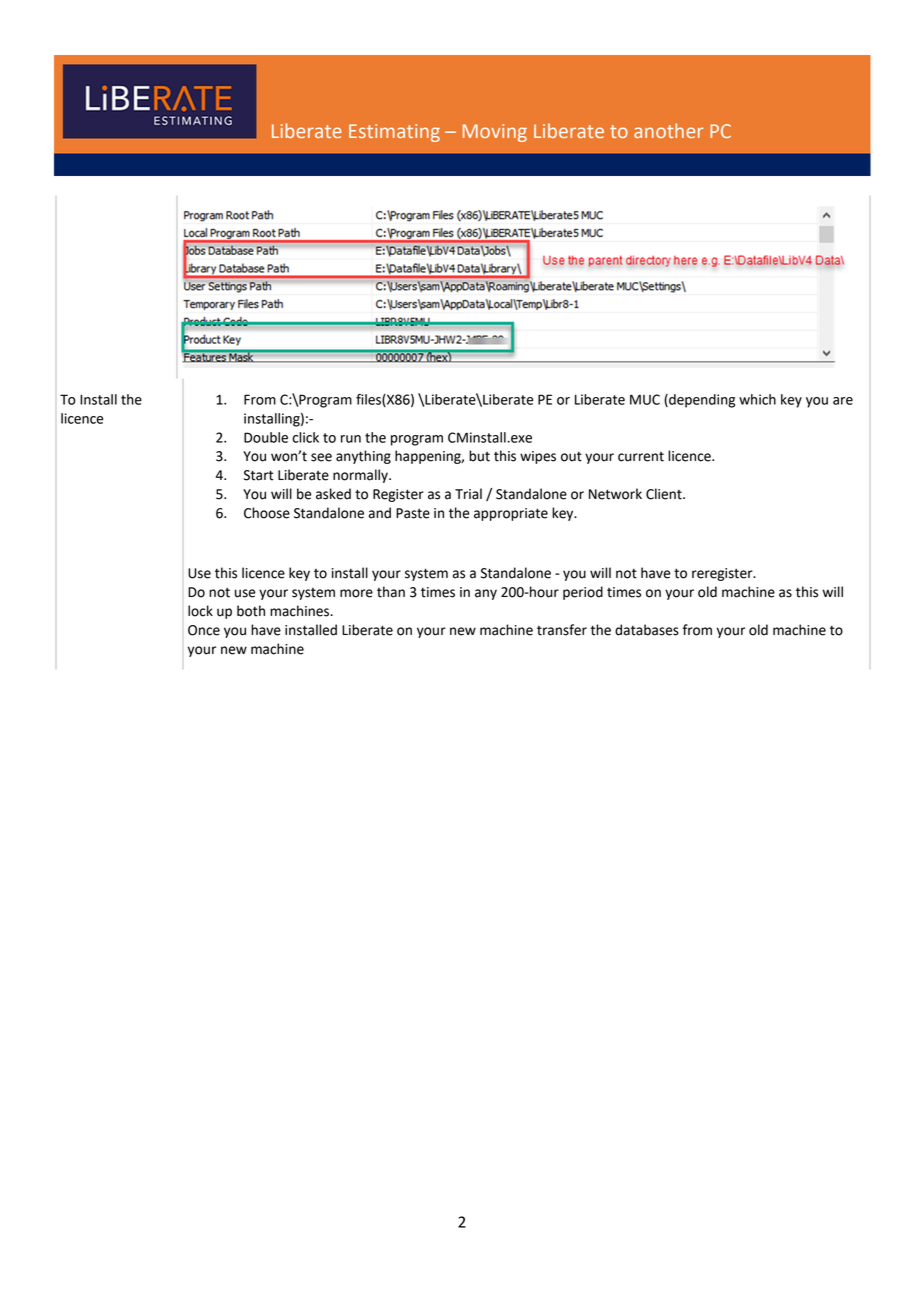  I want to click on appropriate, so click(511, 514).
